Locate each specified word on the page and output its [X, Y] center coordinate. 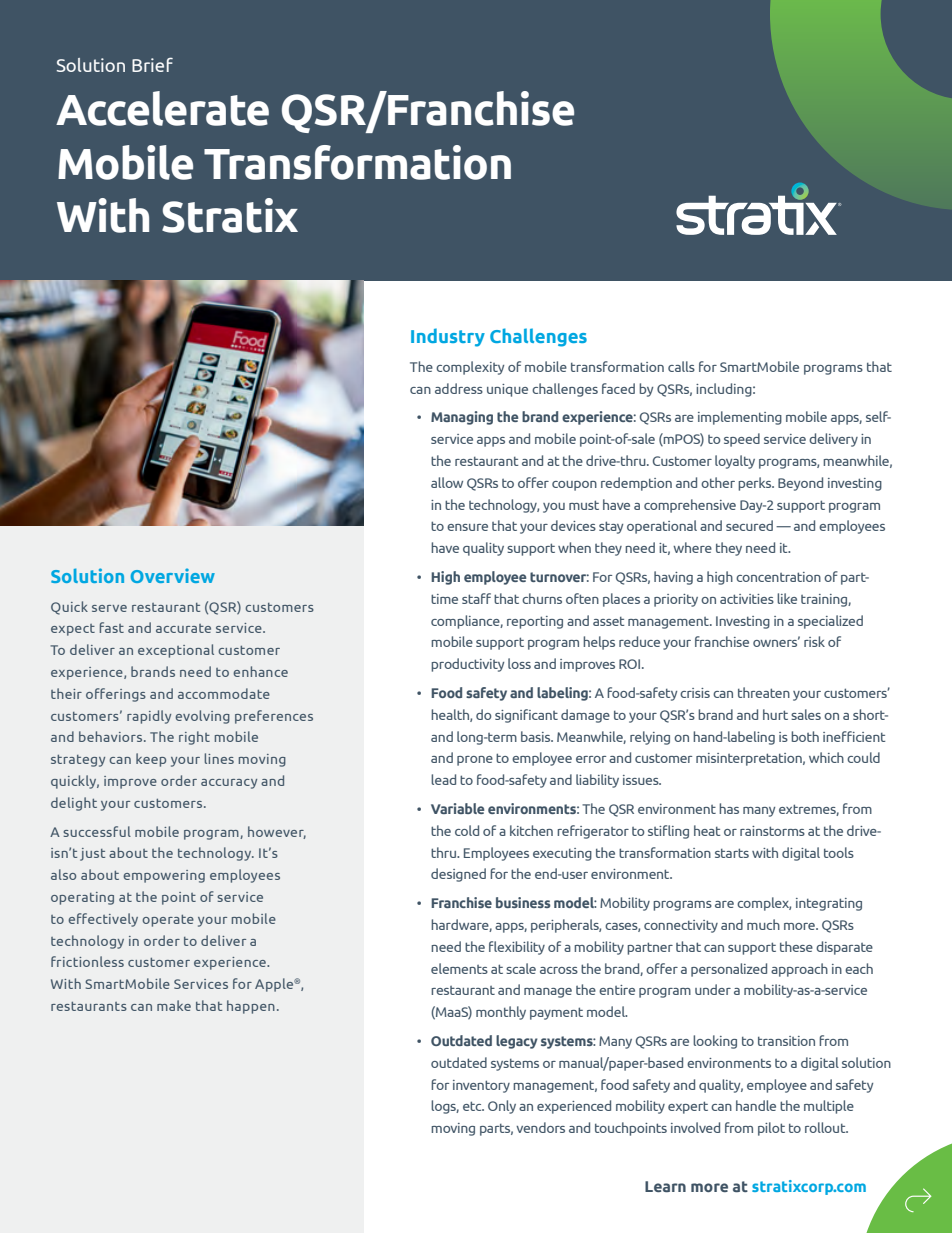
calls [681, 366]
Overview [173, 575]
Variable [457, 808]
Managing [462, 418]
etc [473, 1106]
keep [151, 760]
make [174, 1005]
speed [742, 440]
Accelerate [162, 108]
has [729, 808]
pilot [771, 1129]
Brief [152, 64]
